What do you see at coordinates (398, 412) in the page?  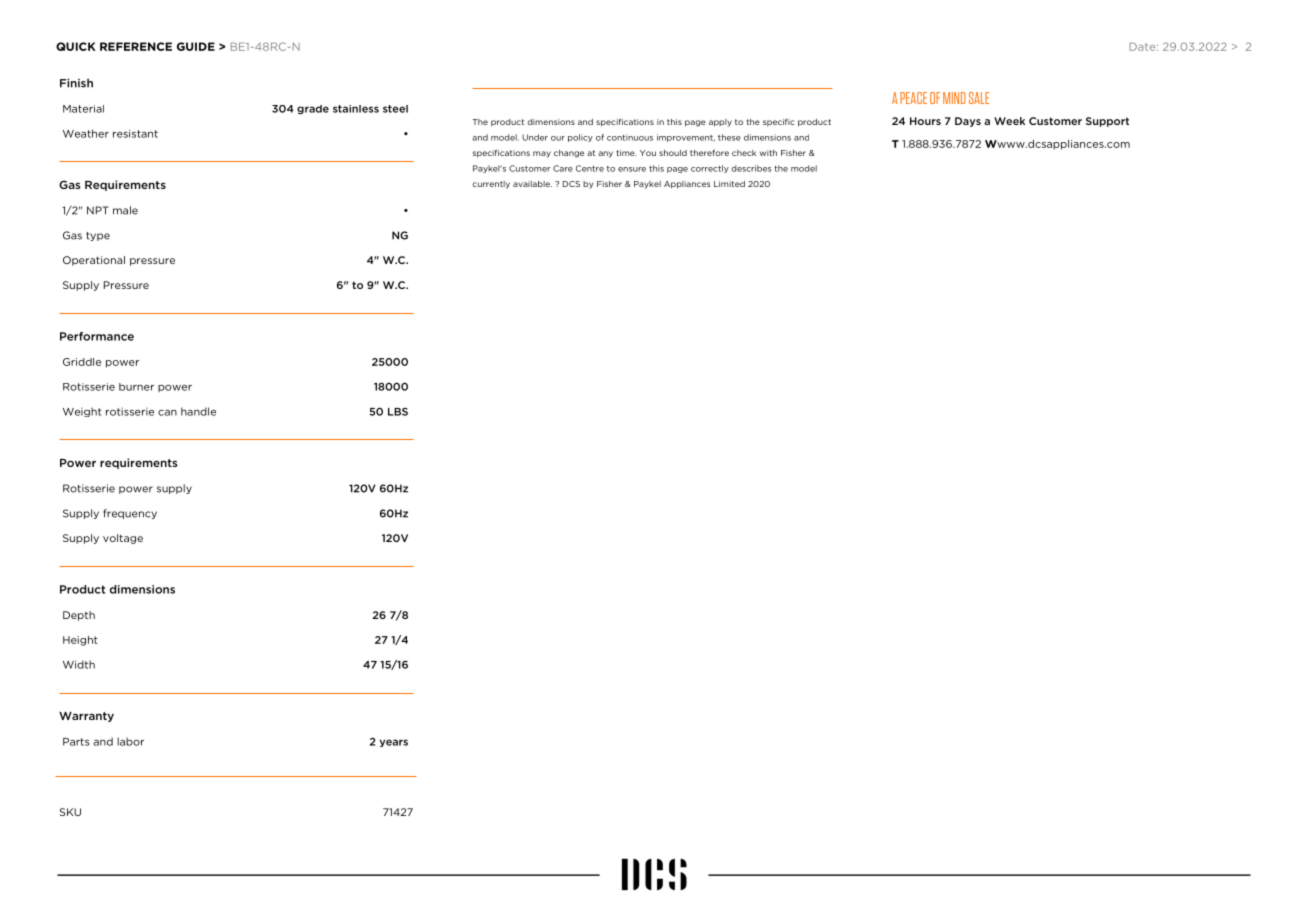 I see `LBS` at bounding box center [398, 412].
